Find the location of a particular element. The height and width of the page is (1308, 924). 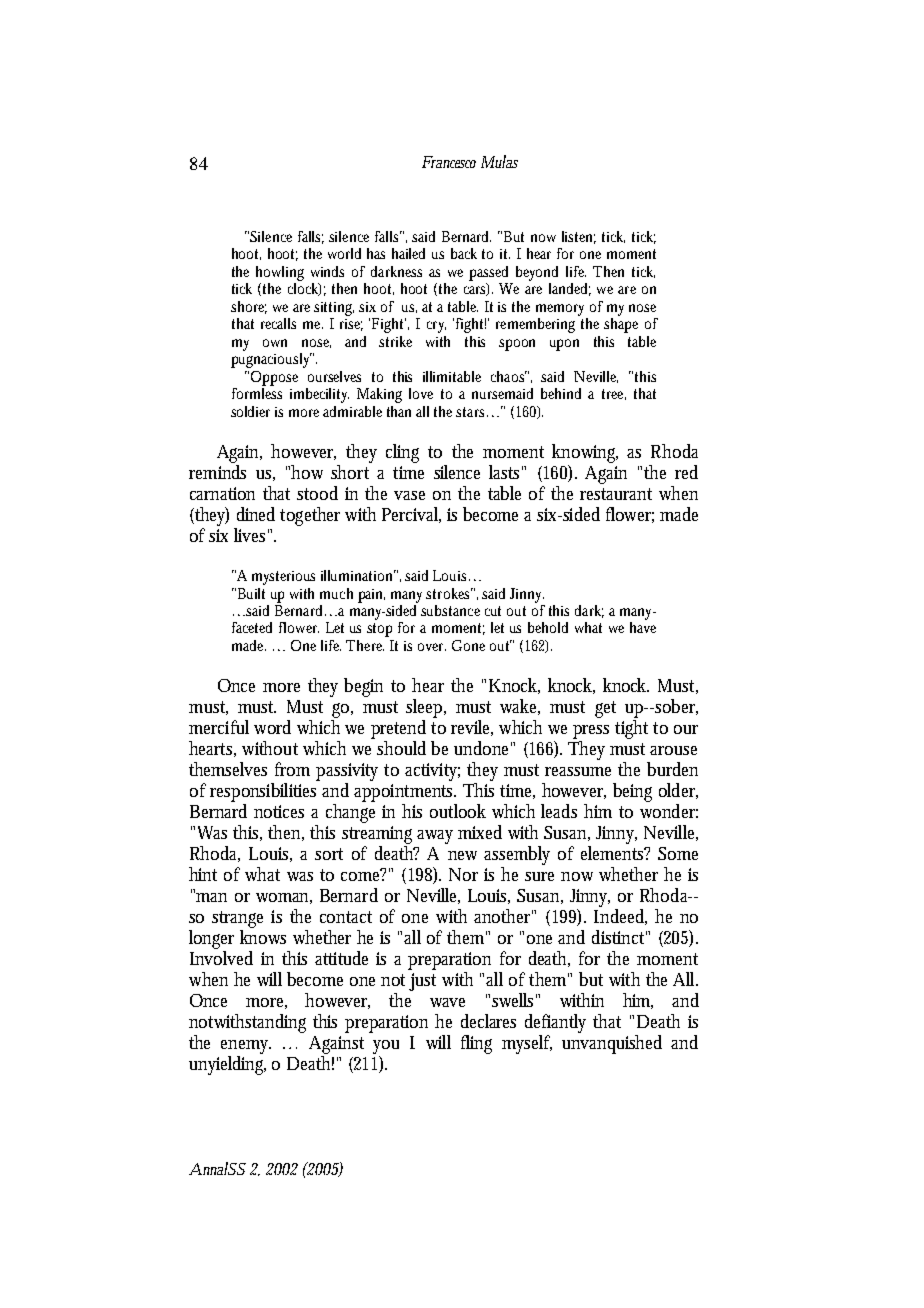

tree is located at coordinates (612, 394).
